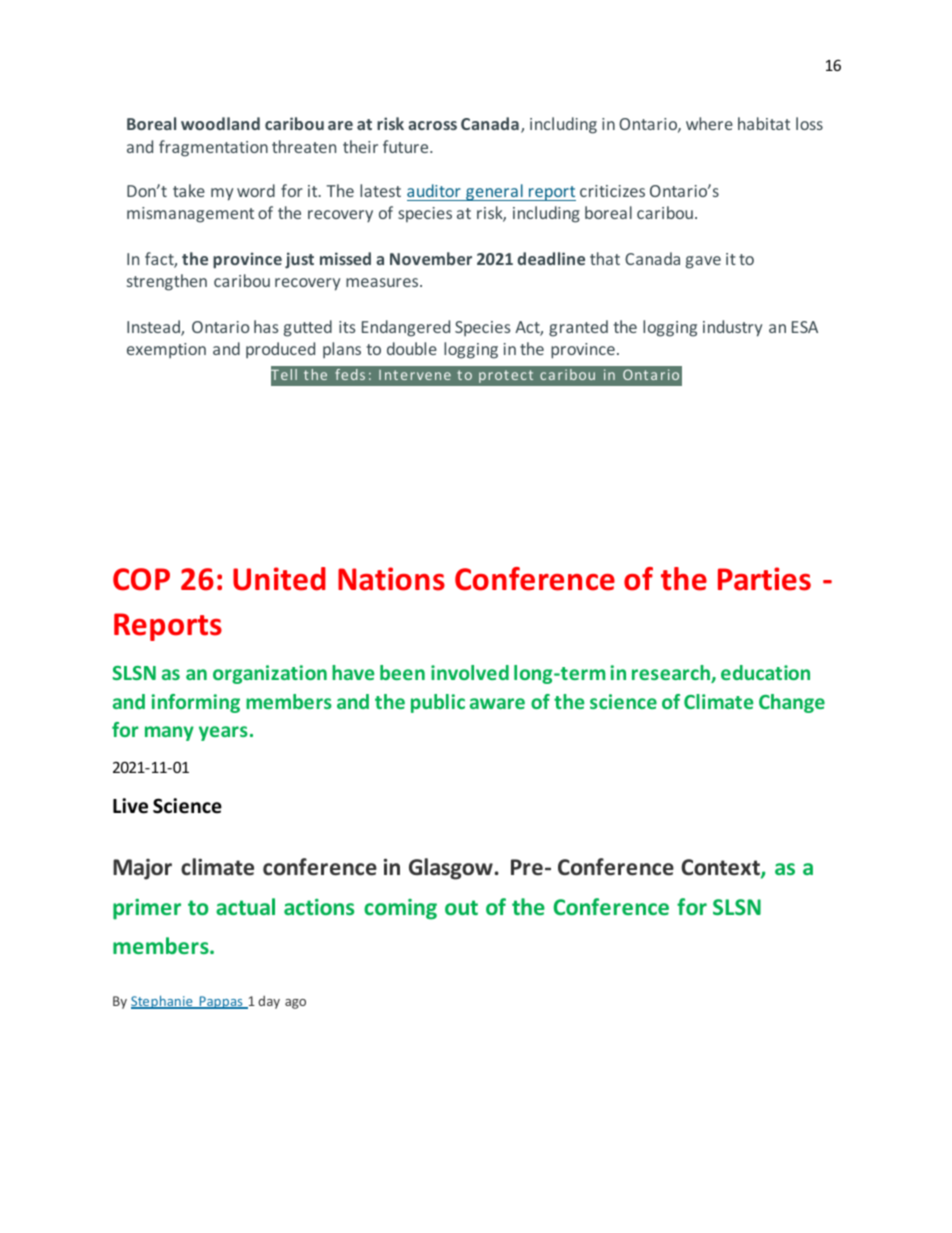  What do you see at coordinates (166, 350) in the screenshot?
I see `exemption` at bounding box center [166, 350].
